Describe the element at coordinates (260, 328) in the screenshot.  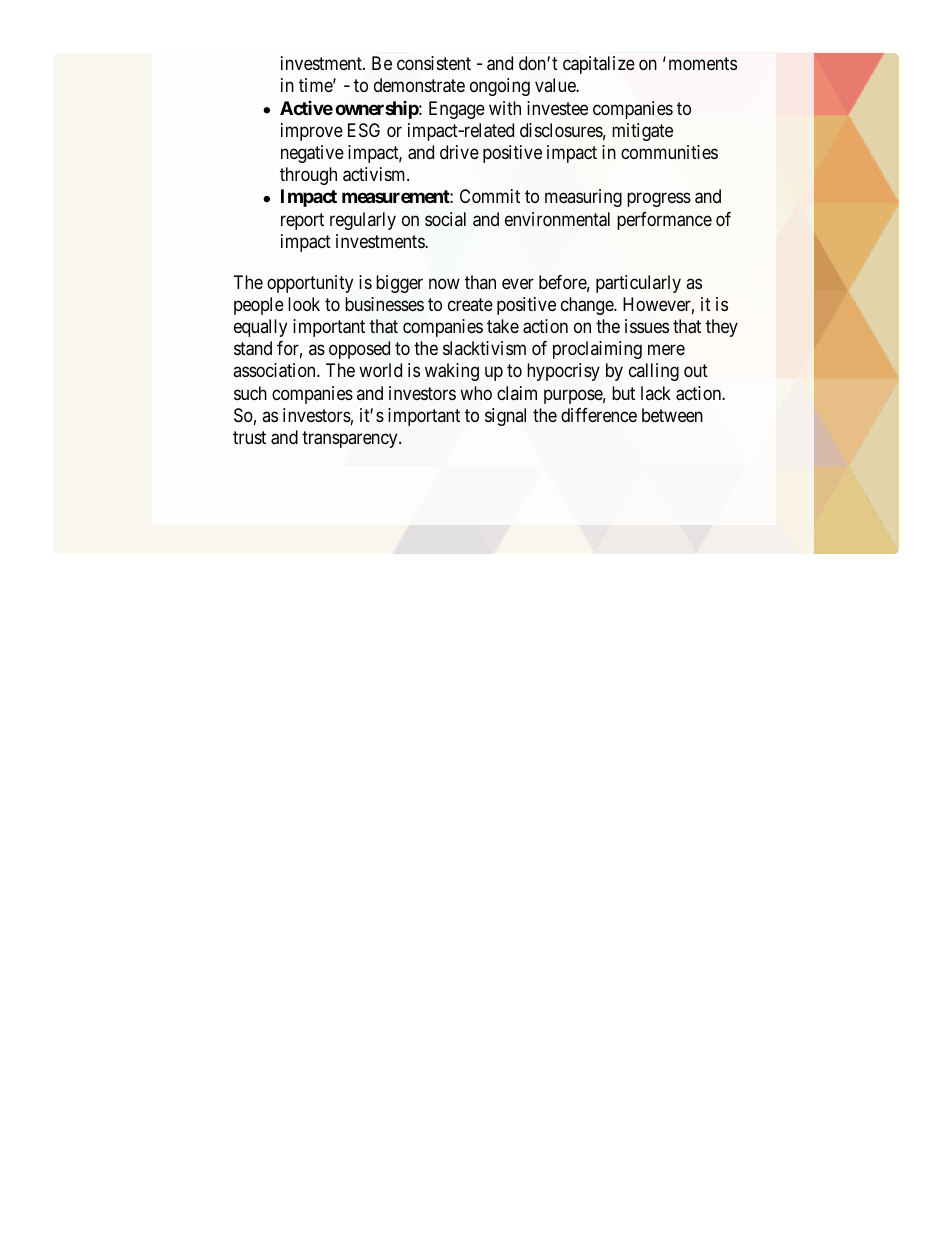
I see `equally` at that location.
